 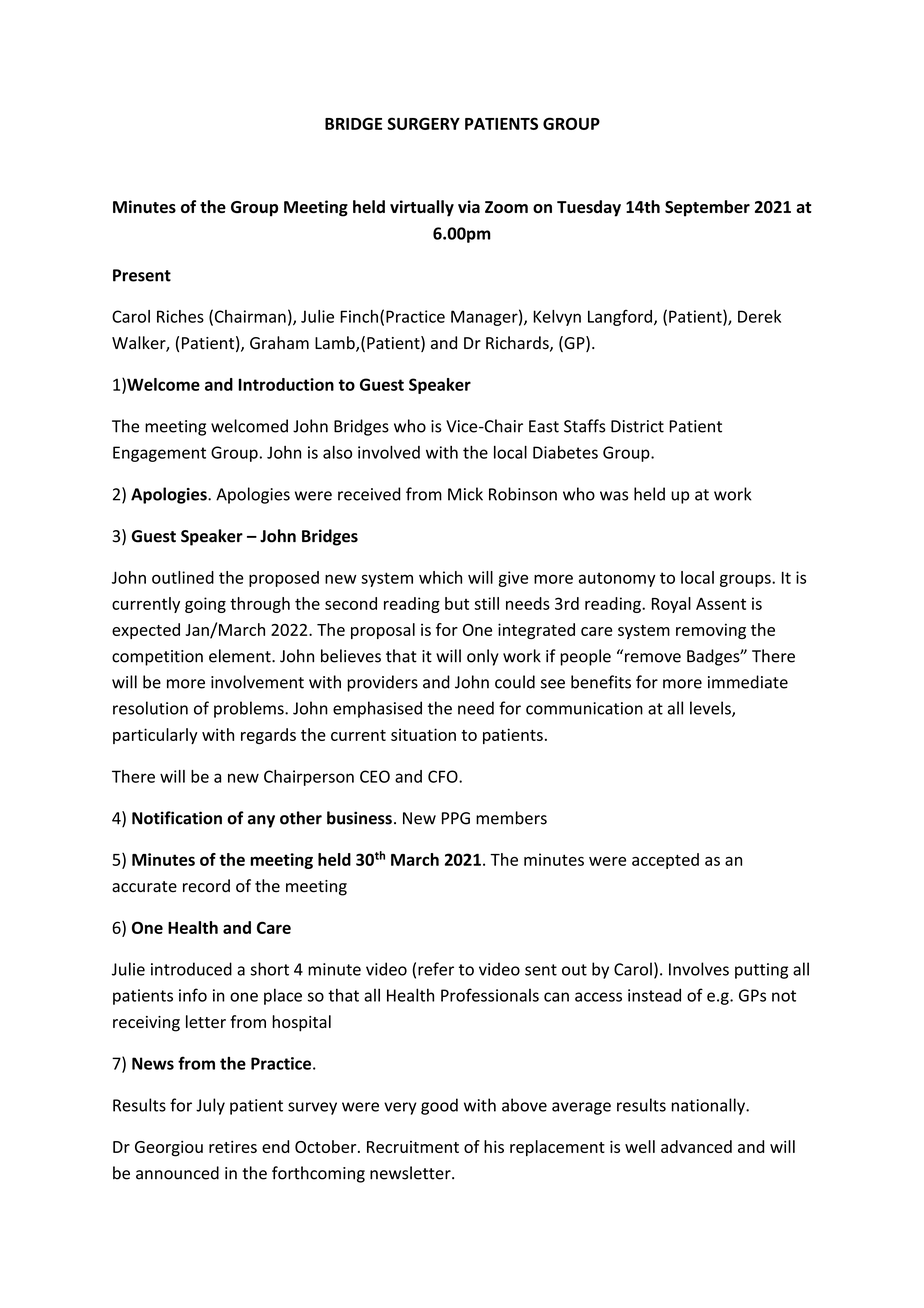 I want to click on refer, so click(x=436, y=969).
